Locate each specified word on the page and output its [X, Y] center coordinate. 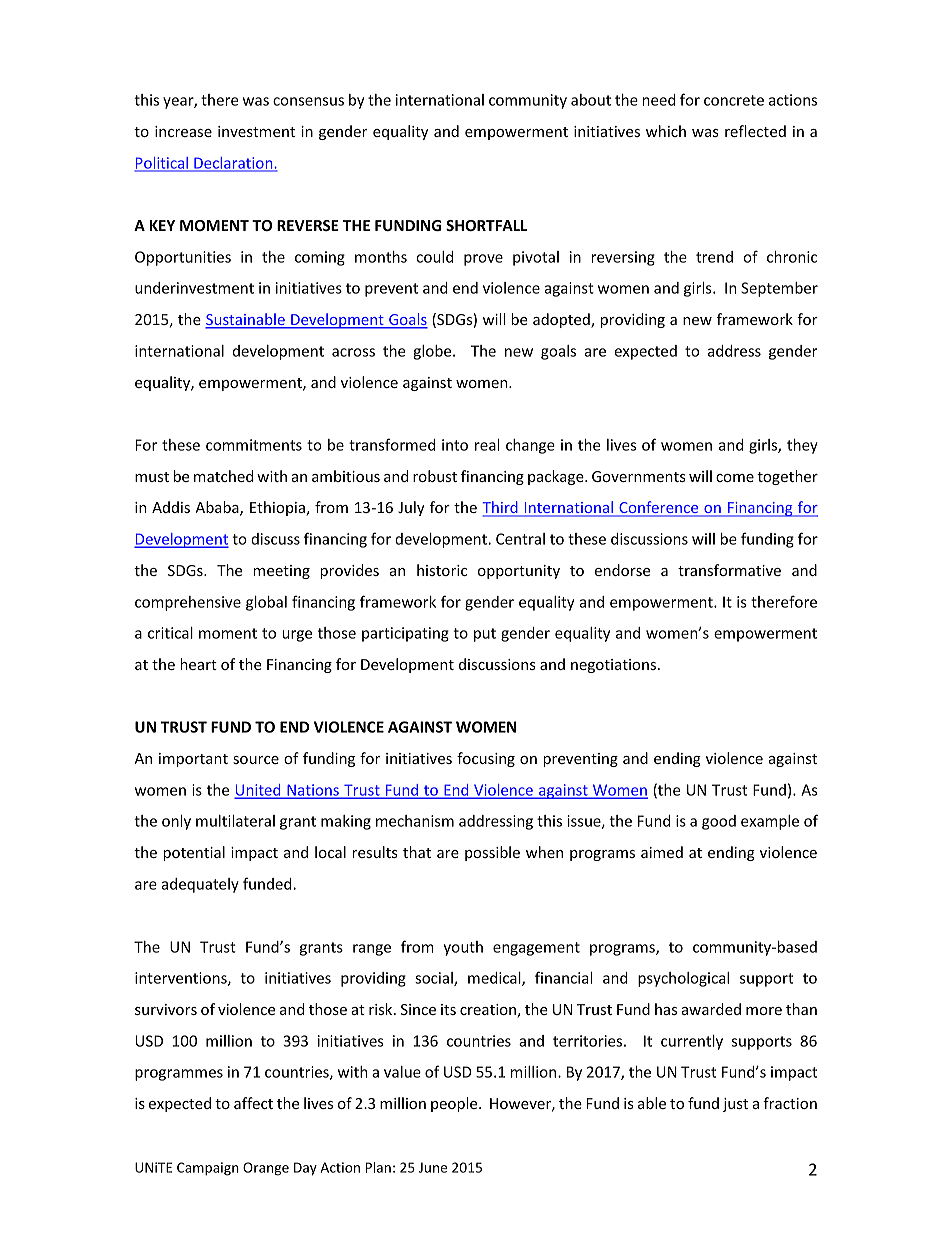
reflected [755, 131]
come [735, 478]
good [719, 822]
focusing [486, 759]
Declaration [233, 164]
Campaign [208, 1169]
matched [223, 476]
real [487, 445]
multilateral [235, 821]
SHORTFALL [486, 225]
